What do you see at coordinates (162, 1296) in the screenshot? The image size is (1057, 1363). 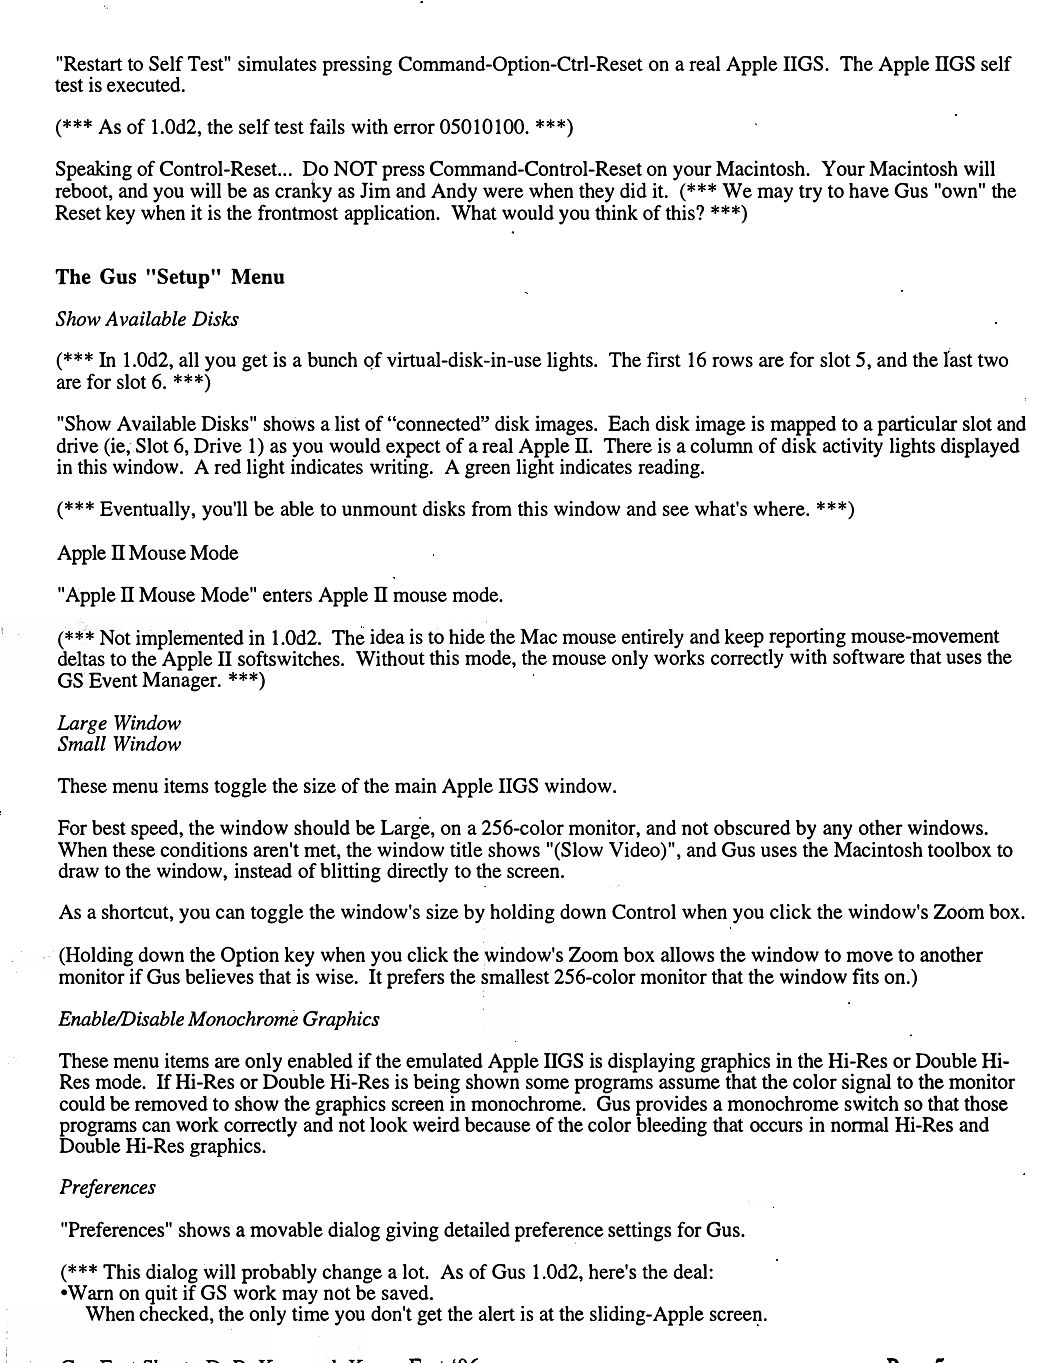 I see `quit` at bounding box center [162, 1296].
